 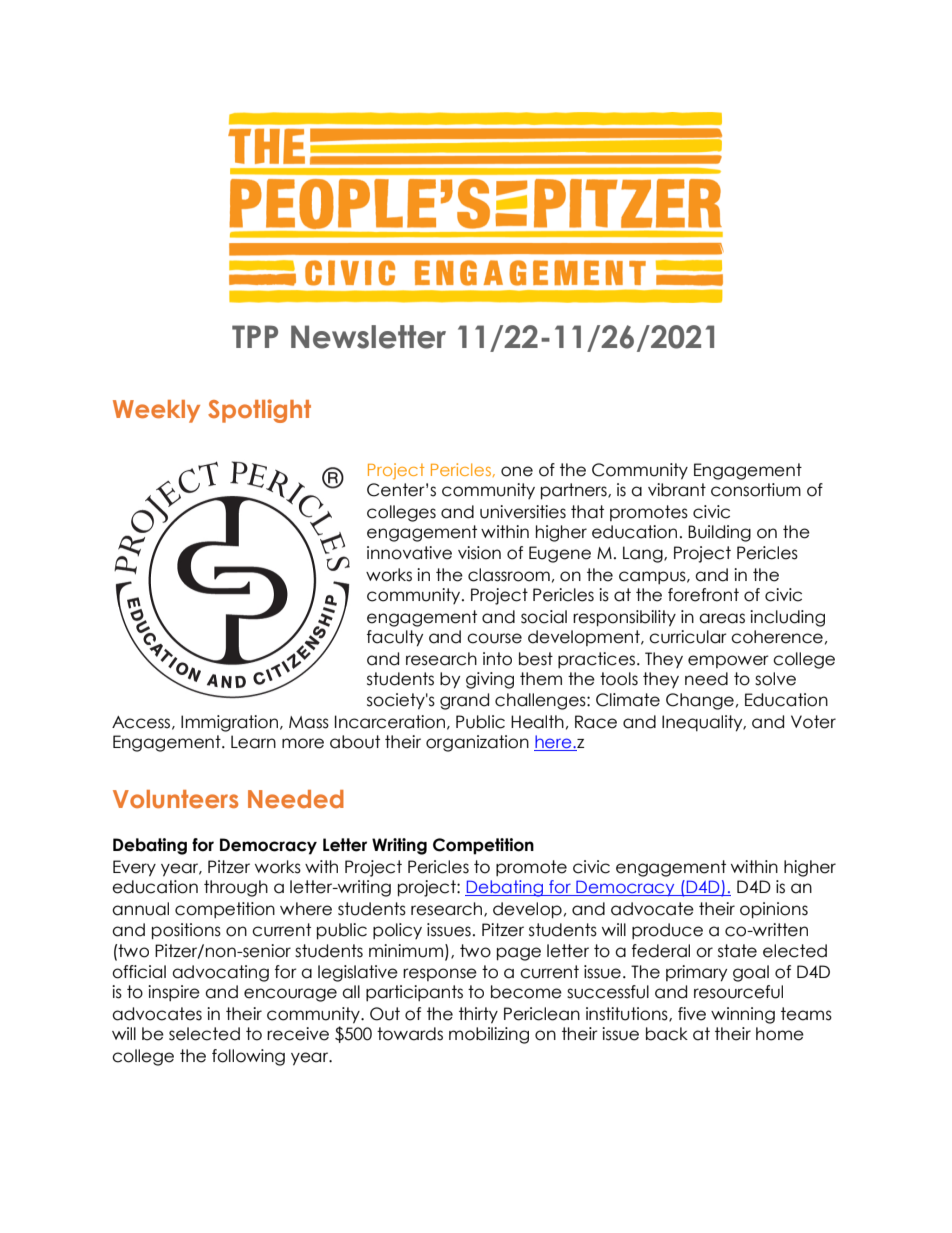 What do you see at coordinates (700, 701) in the page?
I see `Change` at bounding box center [700, 701].
